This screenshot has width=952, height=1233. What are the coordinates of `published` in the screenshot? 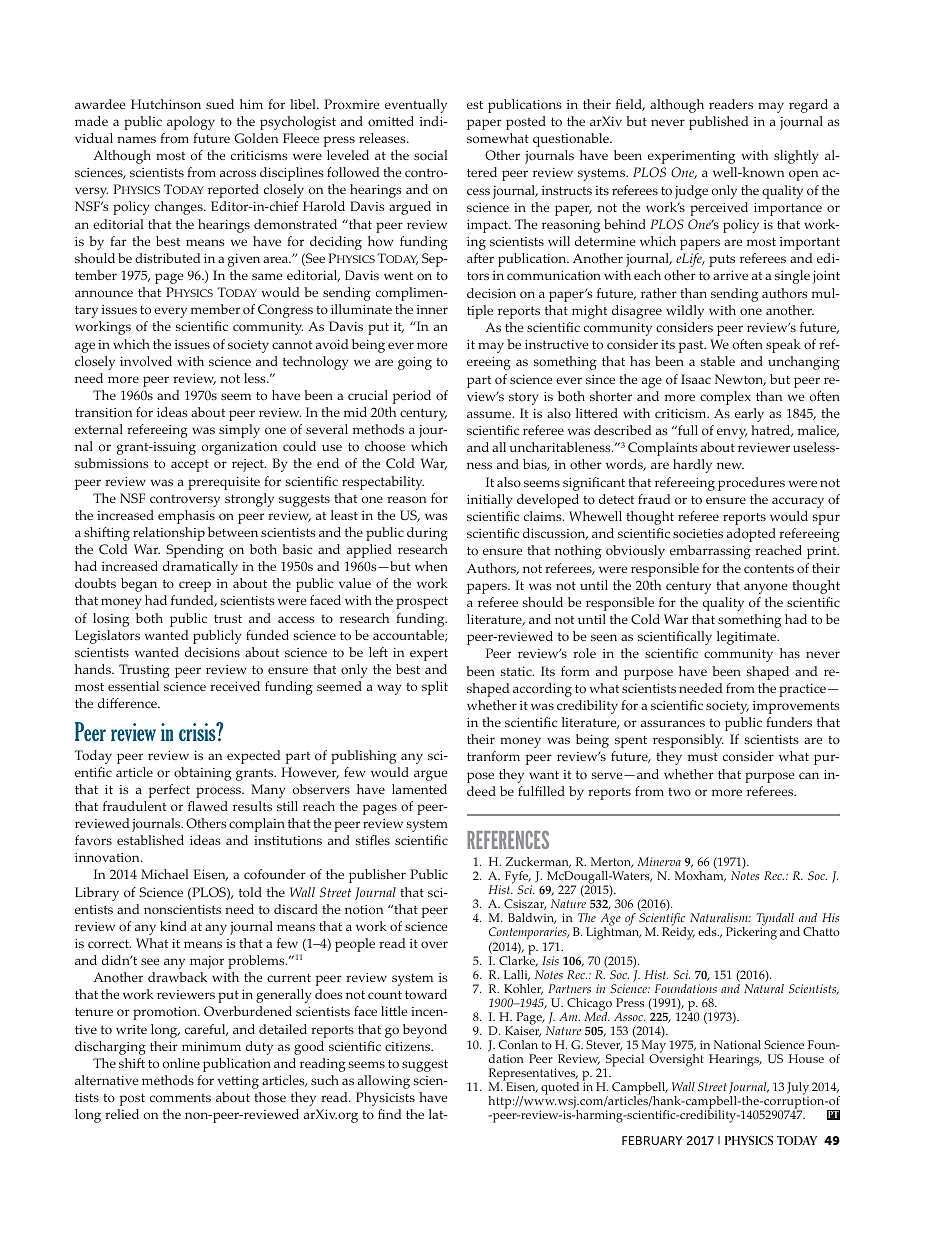 It's located at (718, 123).
